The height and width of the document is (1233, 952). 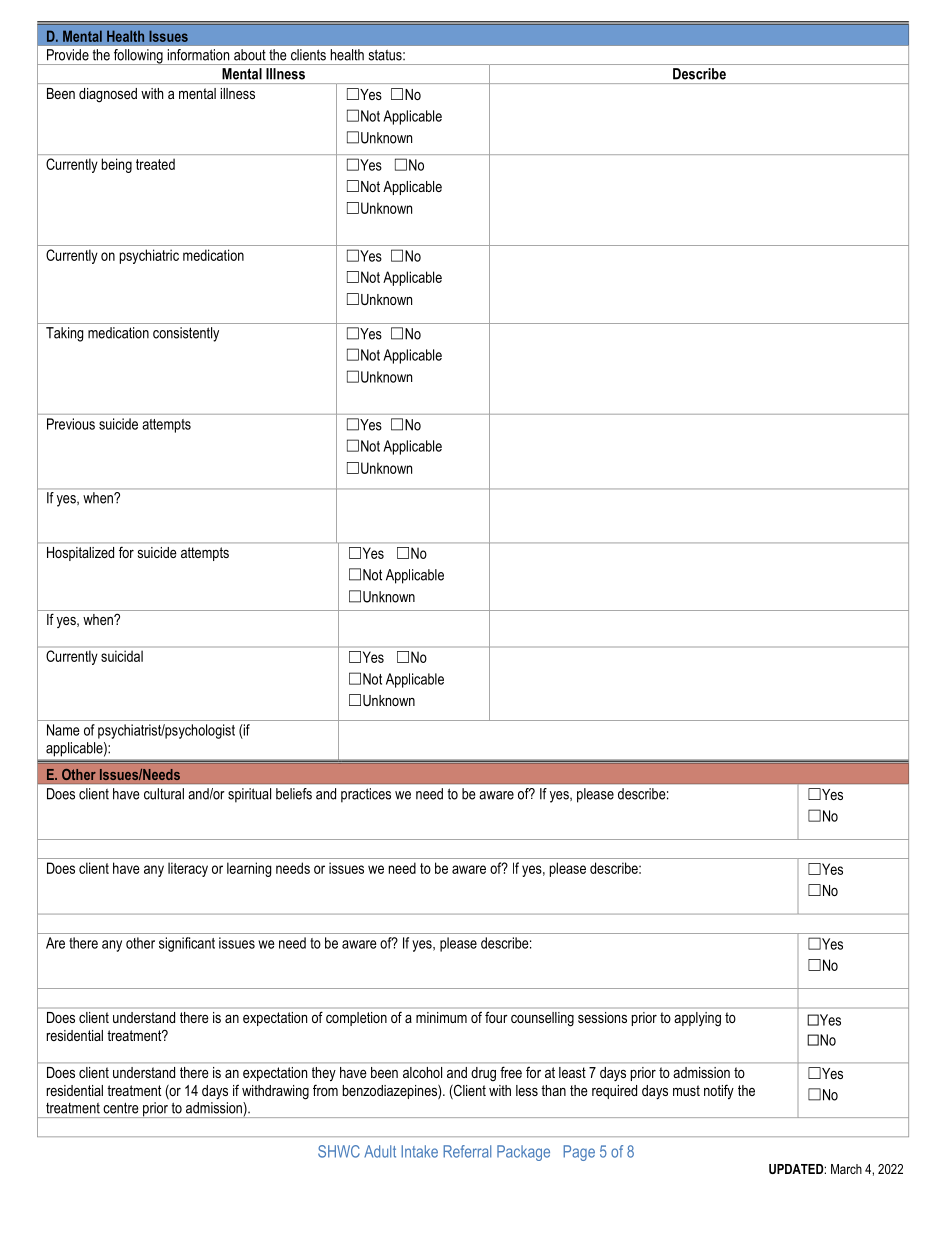 I want to click on practices, so click(x=366, y=795).
